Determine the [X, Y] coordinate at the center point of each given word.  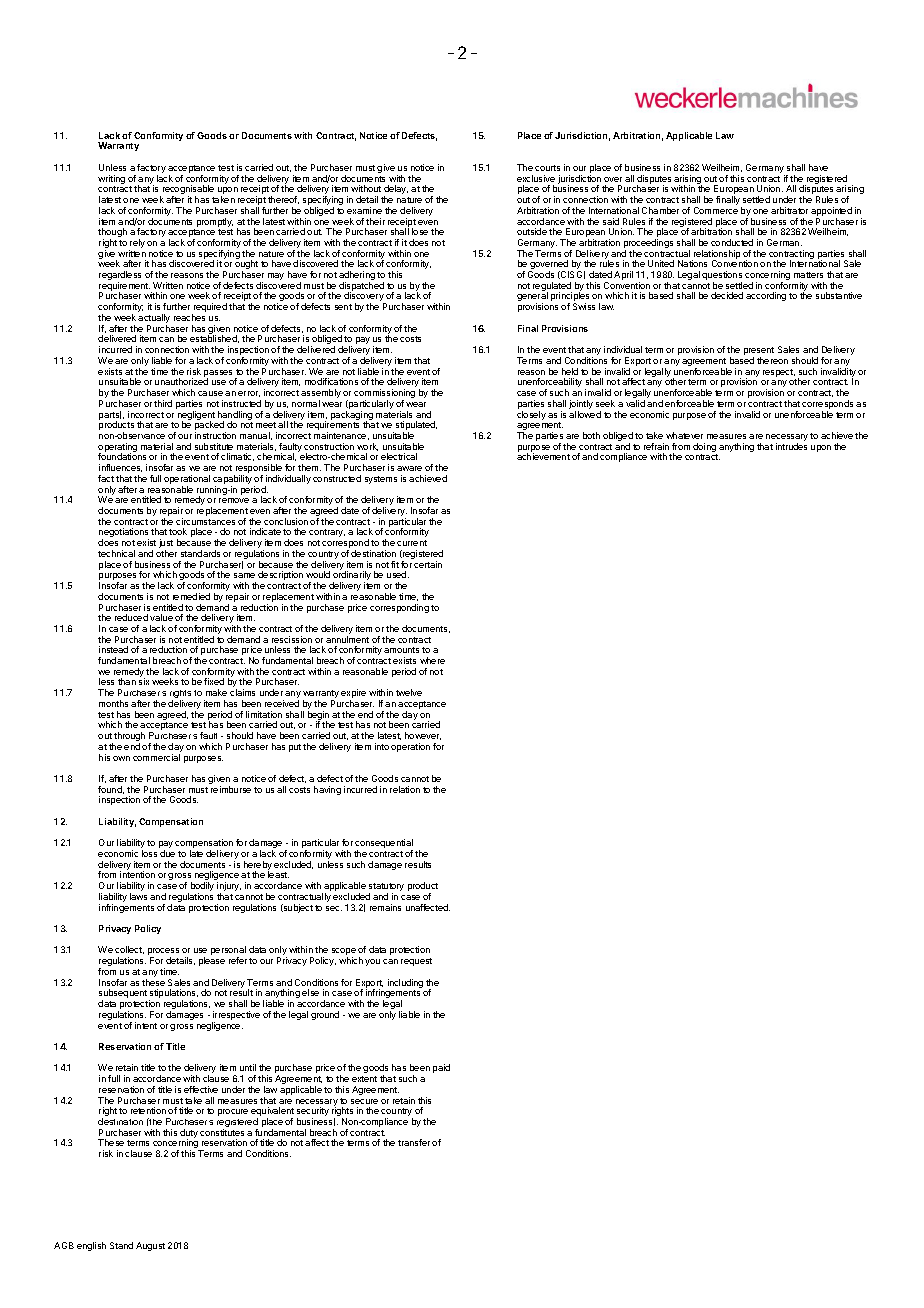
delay [396, 191]
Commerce [716, 210]
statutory [386, 888]
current [412, 543]
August [150, 1246]
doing [705, 449]
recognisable [188, 191]
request [416, 962]
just [166, 545]
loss [149, 853]
